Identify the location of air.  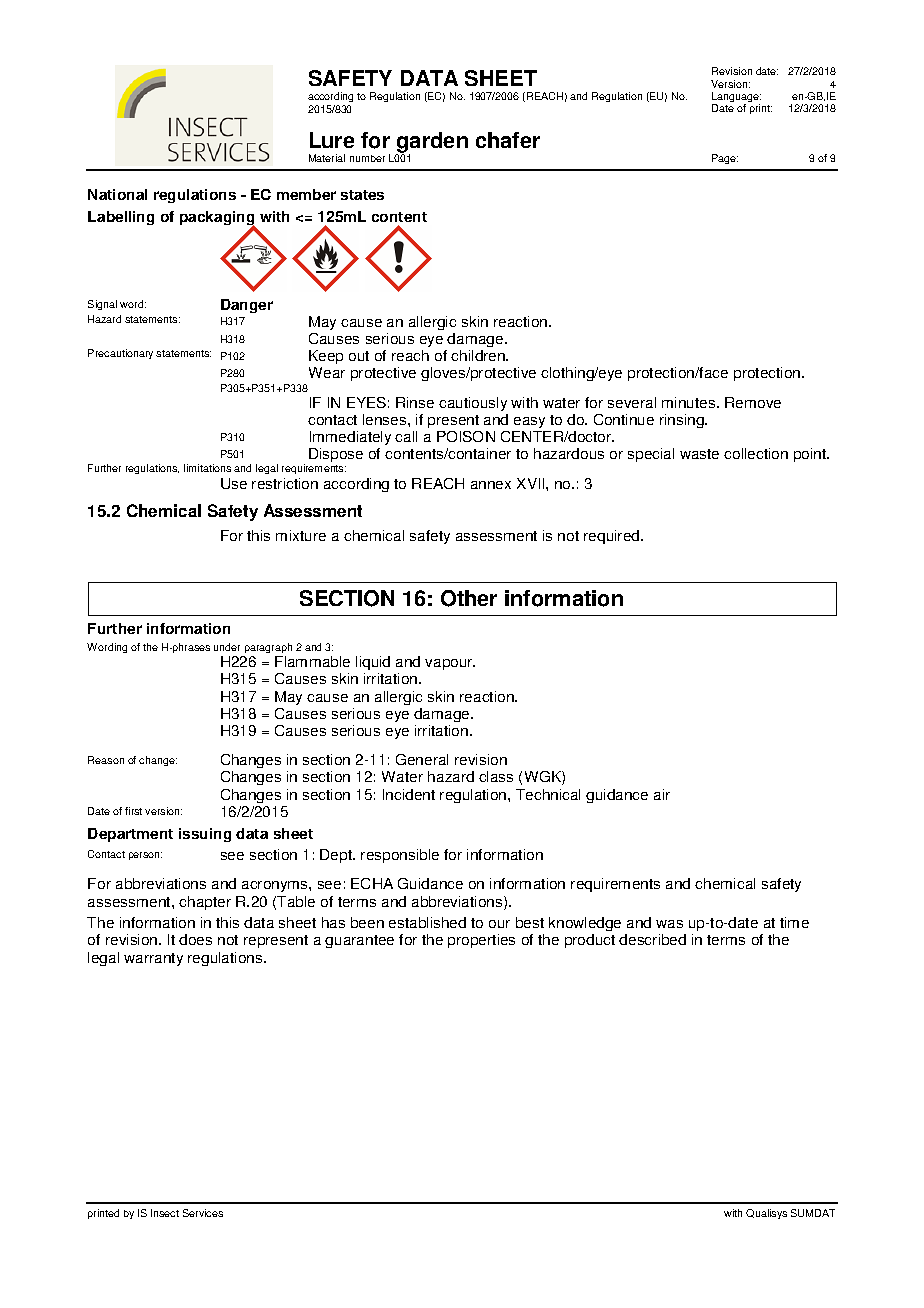
(662, 794).
